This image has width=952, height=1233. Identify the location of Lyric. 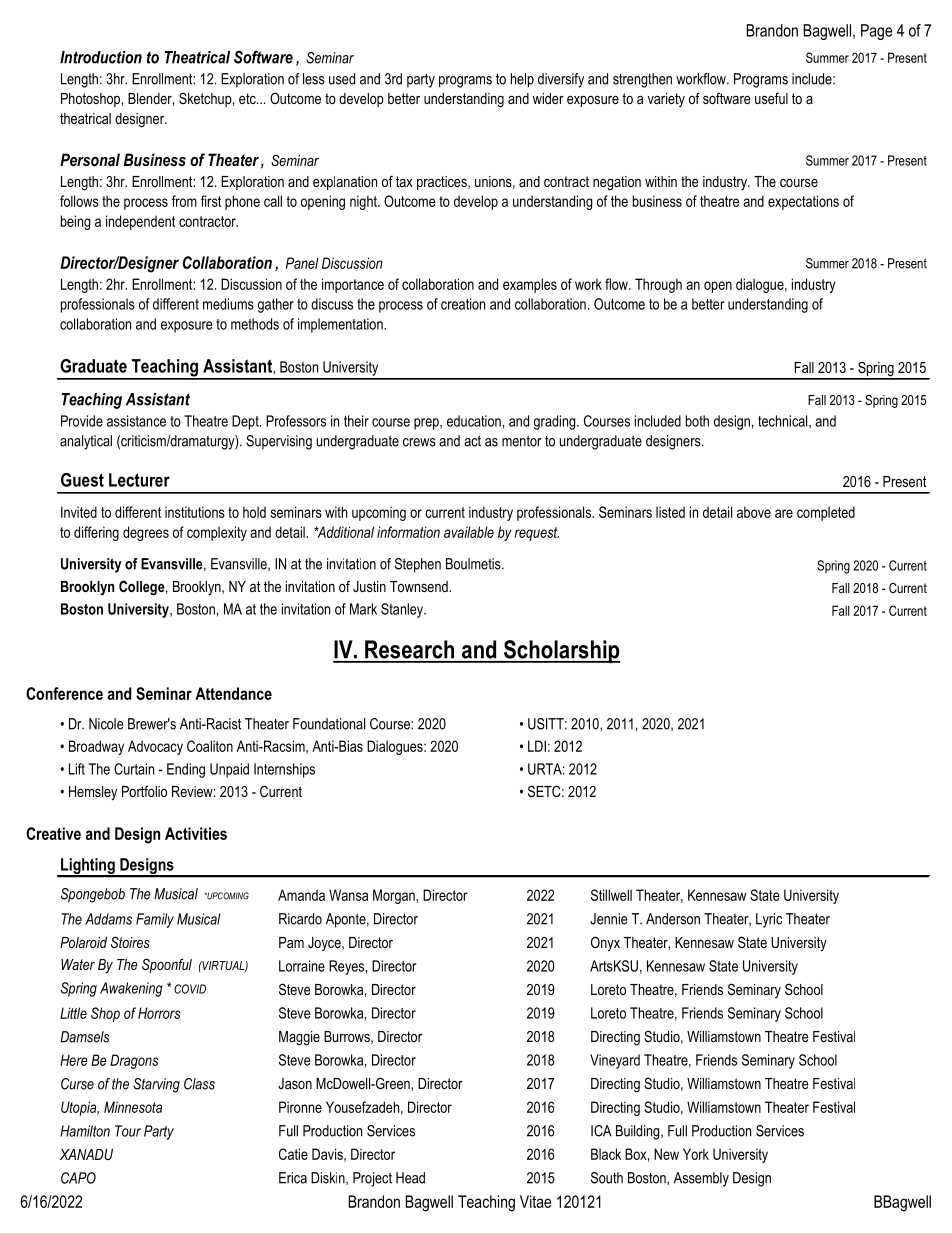
(769, 920).
